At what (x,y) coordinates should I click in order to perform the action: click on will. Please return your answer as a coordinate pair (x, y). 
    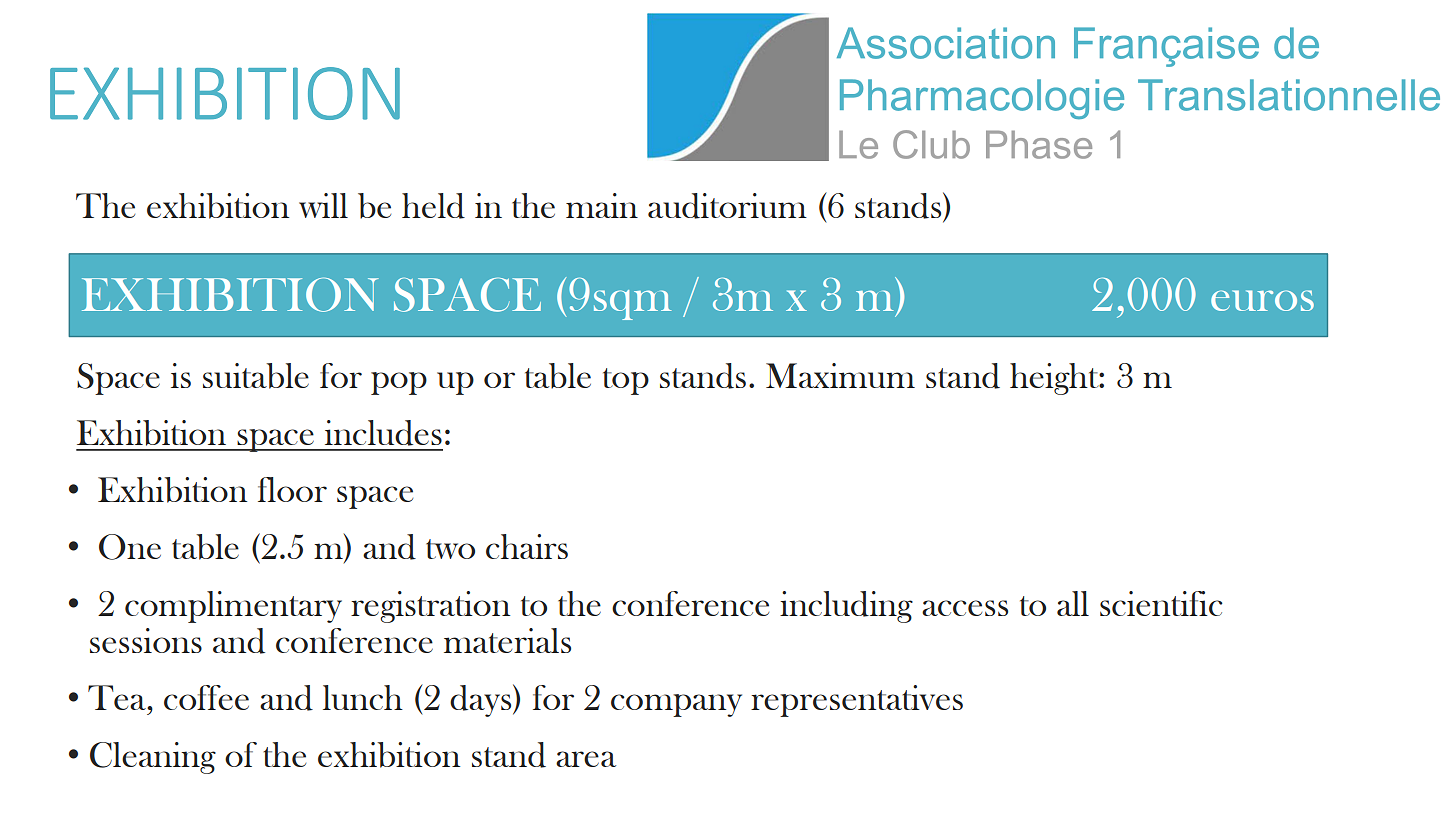
    Looking at the image, I should click on (323, 205).
